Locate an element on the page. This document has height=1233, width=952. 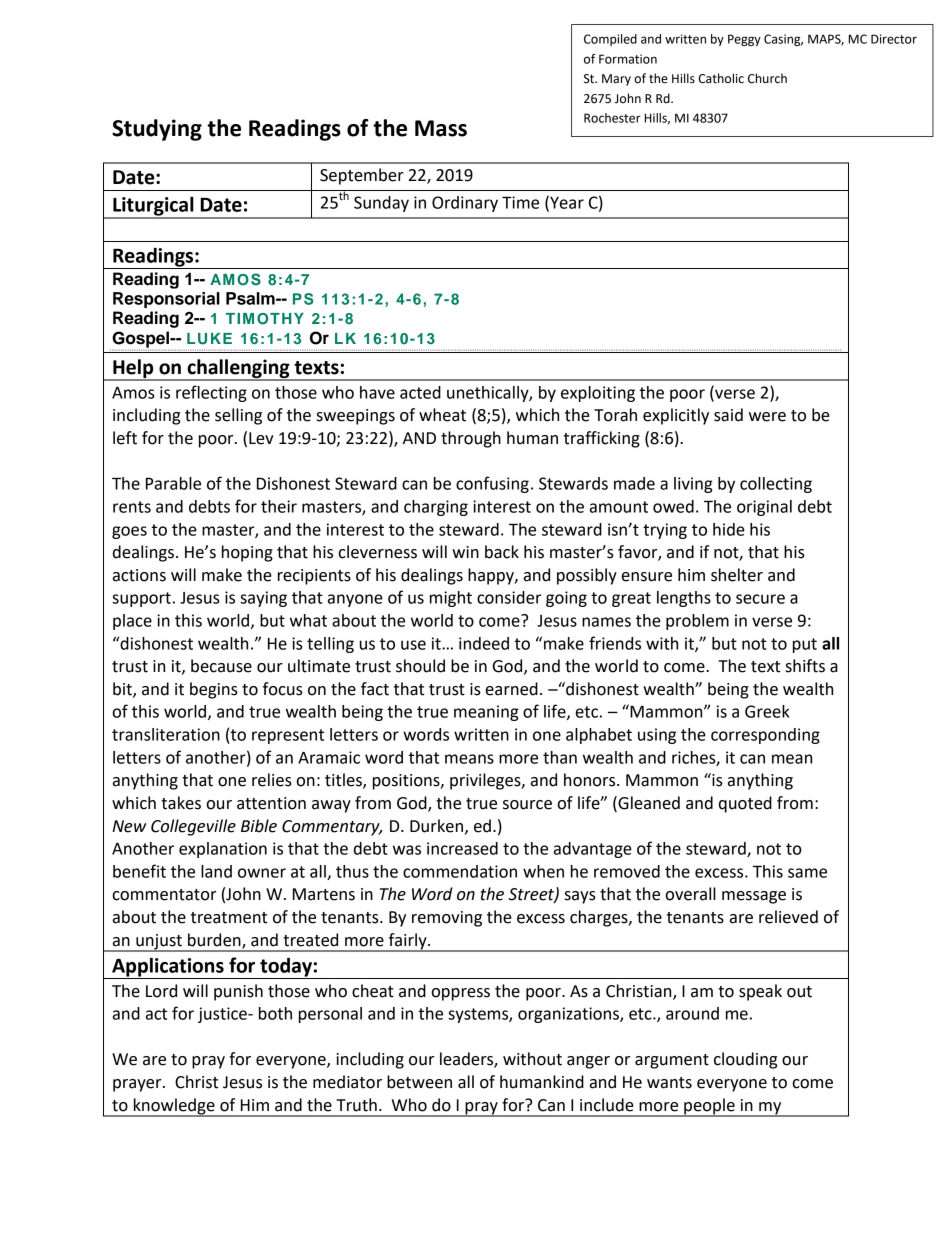
hoping is located at coordinates (247, 553).
